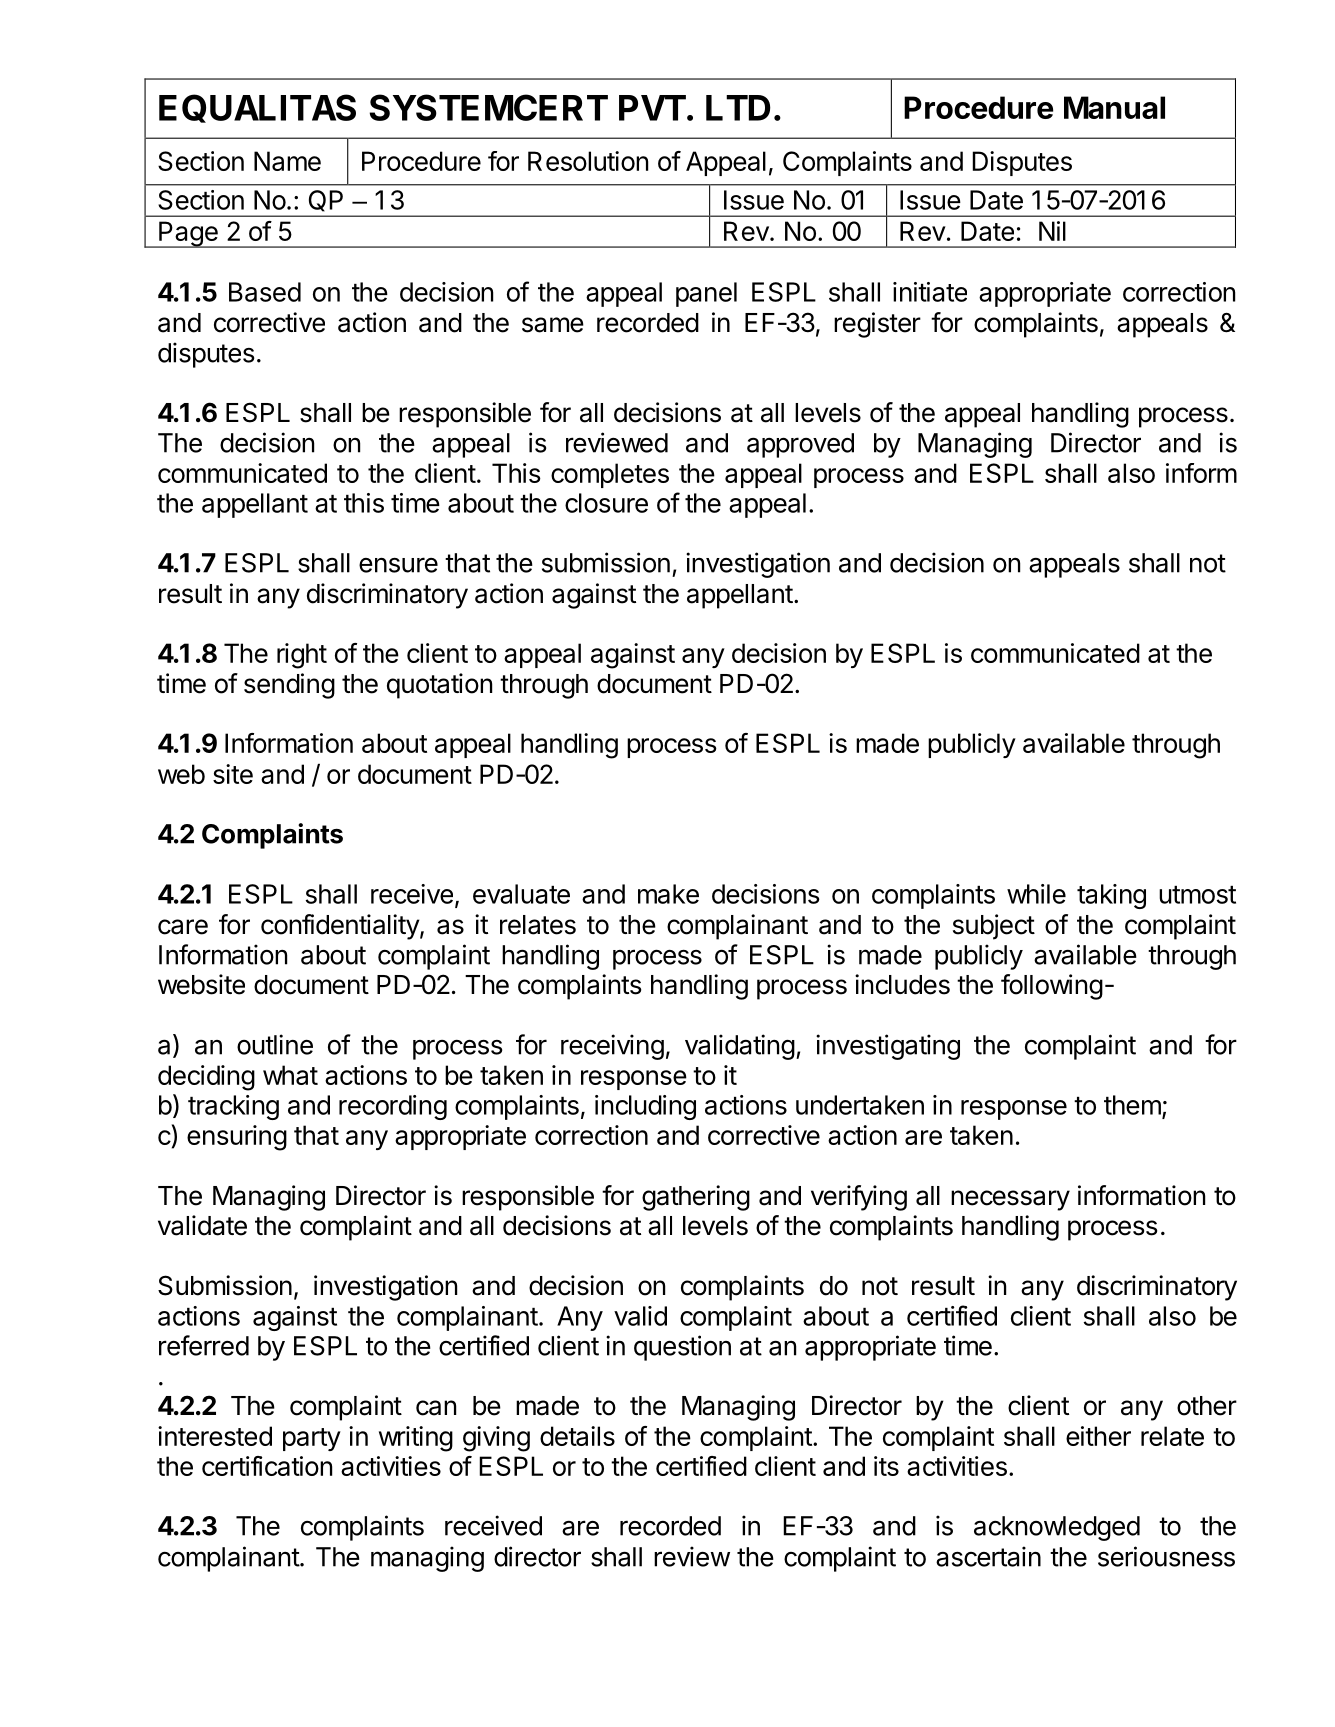 Image resolution: width=1335 pixels, height=1727 pixels. I want to click on ensure, so click(398, 565).
